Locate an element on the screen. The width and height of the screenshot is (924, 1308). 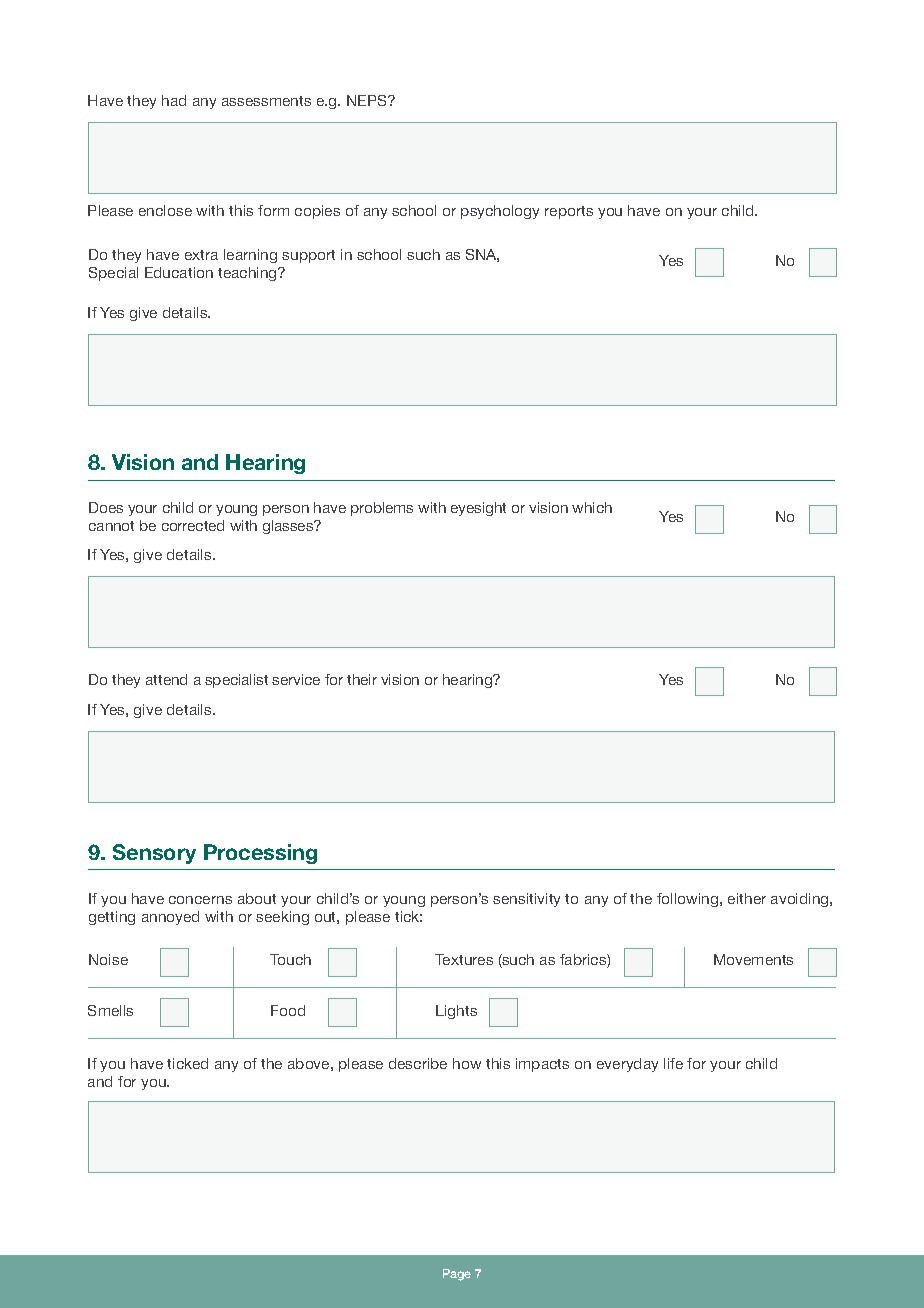
reports is located at coordinates (569, 212).
